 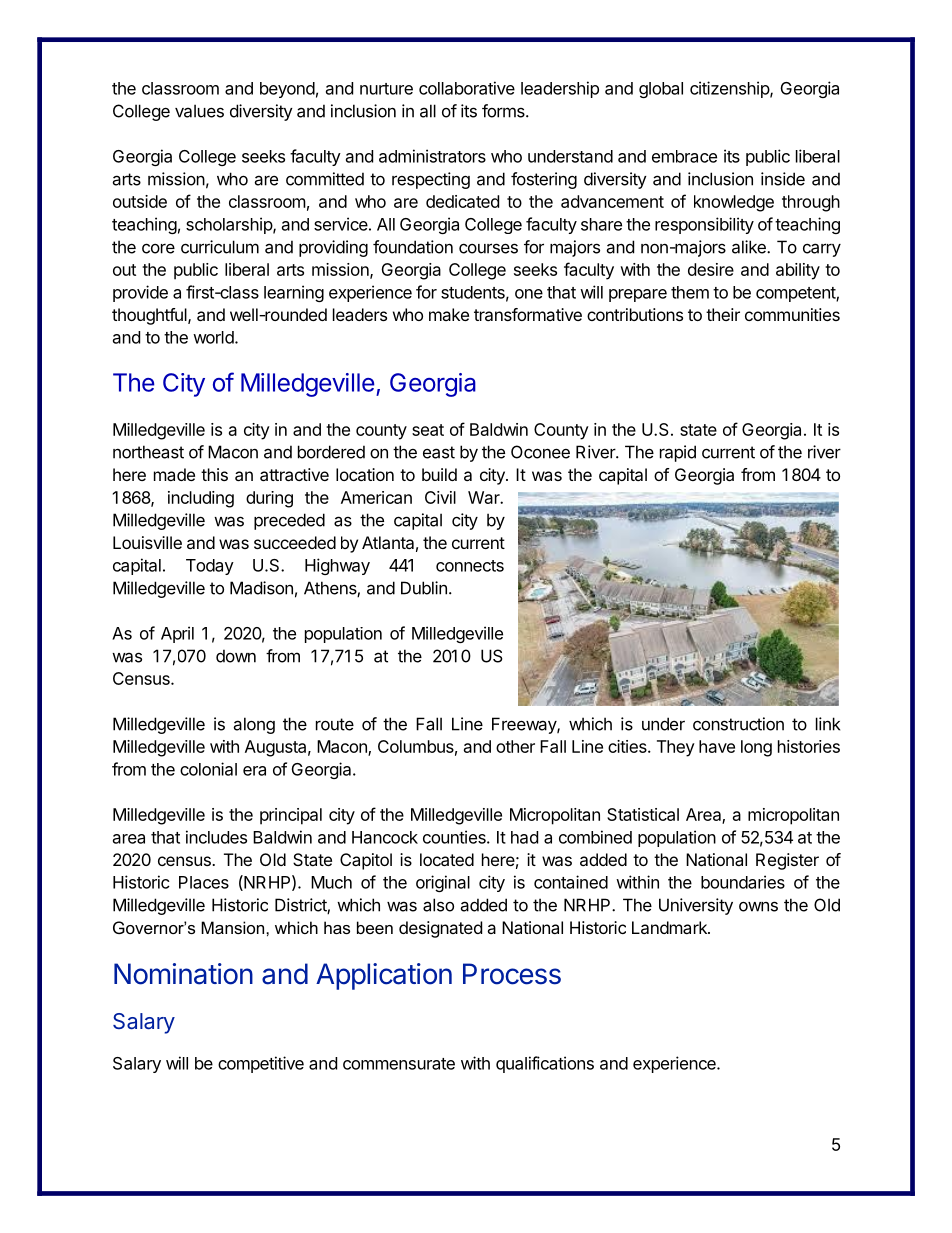 What do you see at coordinates (199, 111) in the page?
I see `values` at bounding box center [199, 111].
